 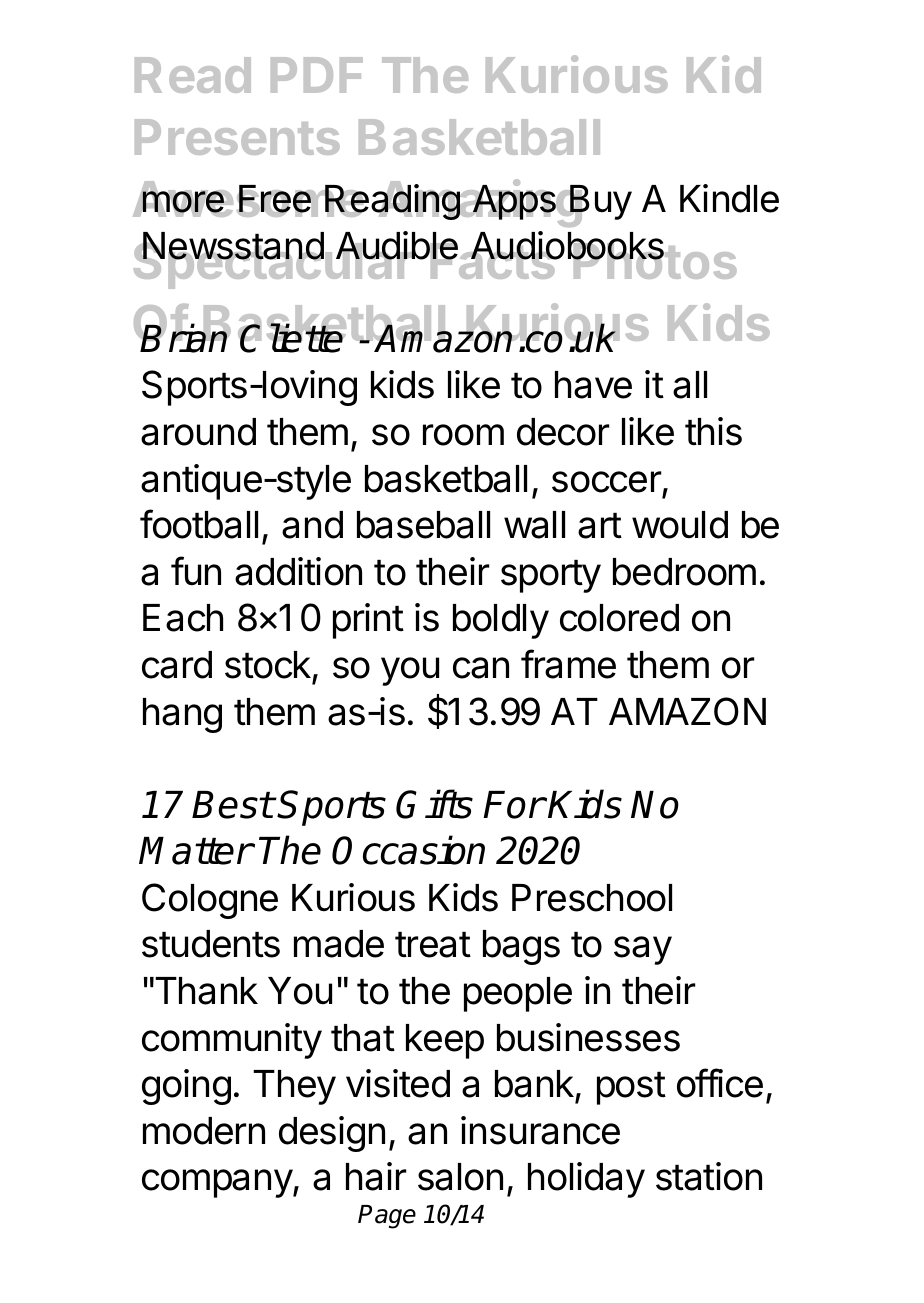 I want to click on salon, so click(x=460, y=1177).
